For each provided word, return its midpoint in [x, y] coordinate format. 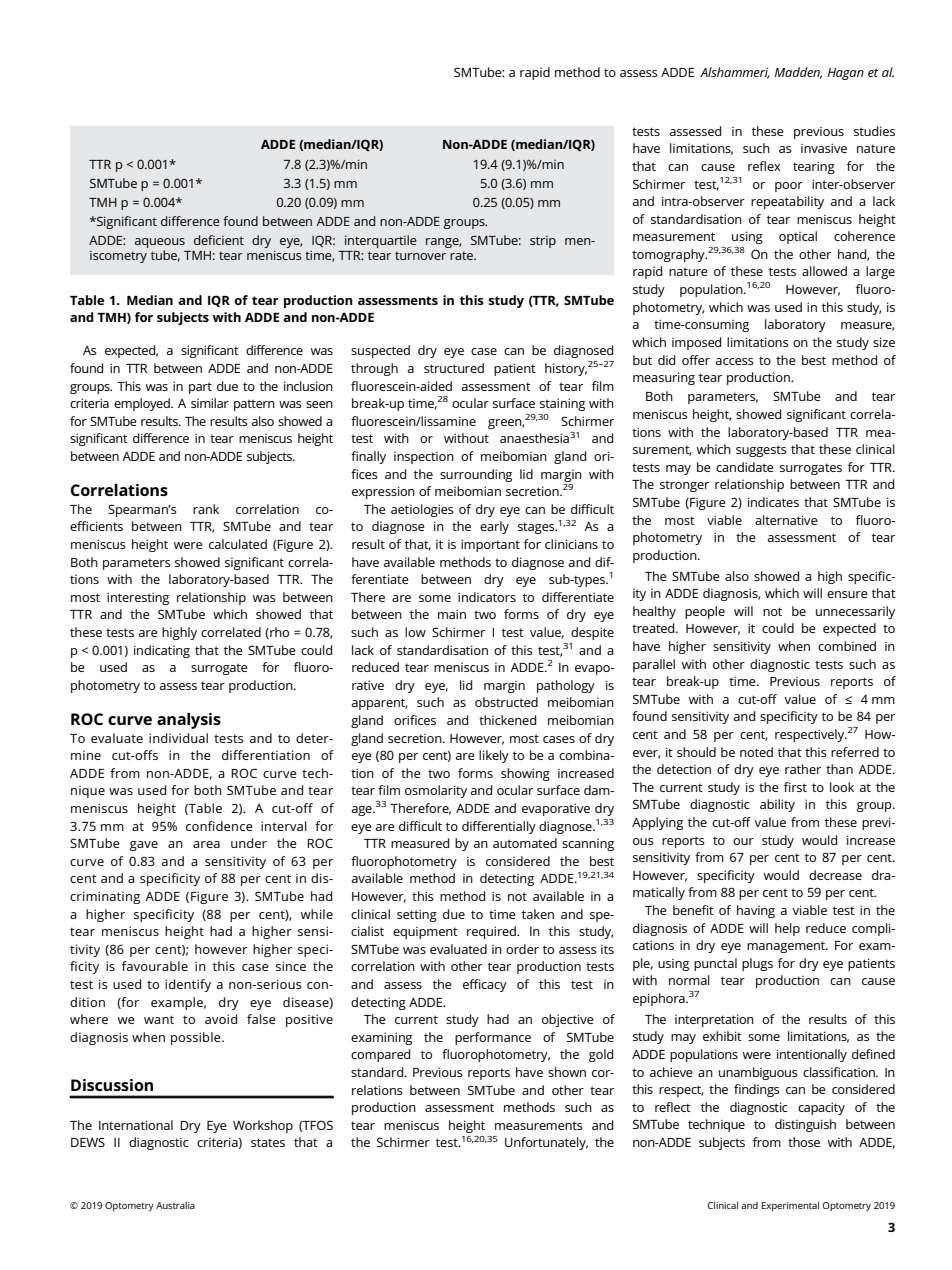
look [842, 787]
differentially [499, 827]
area [206, 844]
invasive [824, 148]
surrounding [476, 475]
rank [206, 509]
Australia [175, 1205]
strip [543, 242]
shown [567, 1072]
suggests [761, 451]
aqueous [160, 244]
